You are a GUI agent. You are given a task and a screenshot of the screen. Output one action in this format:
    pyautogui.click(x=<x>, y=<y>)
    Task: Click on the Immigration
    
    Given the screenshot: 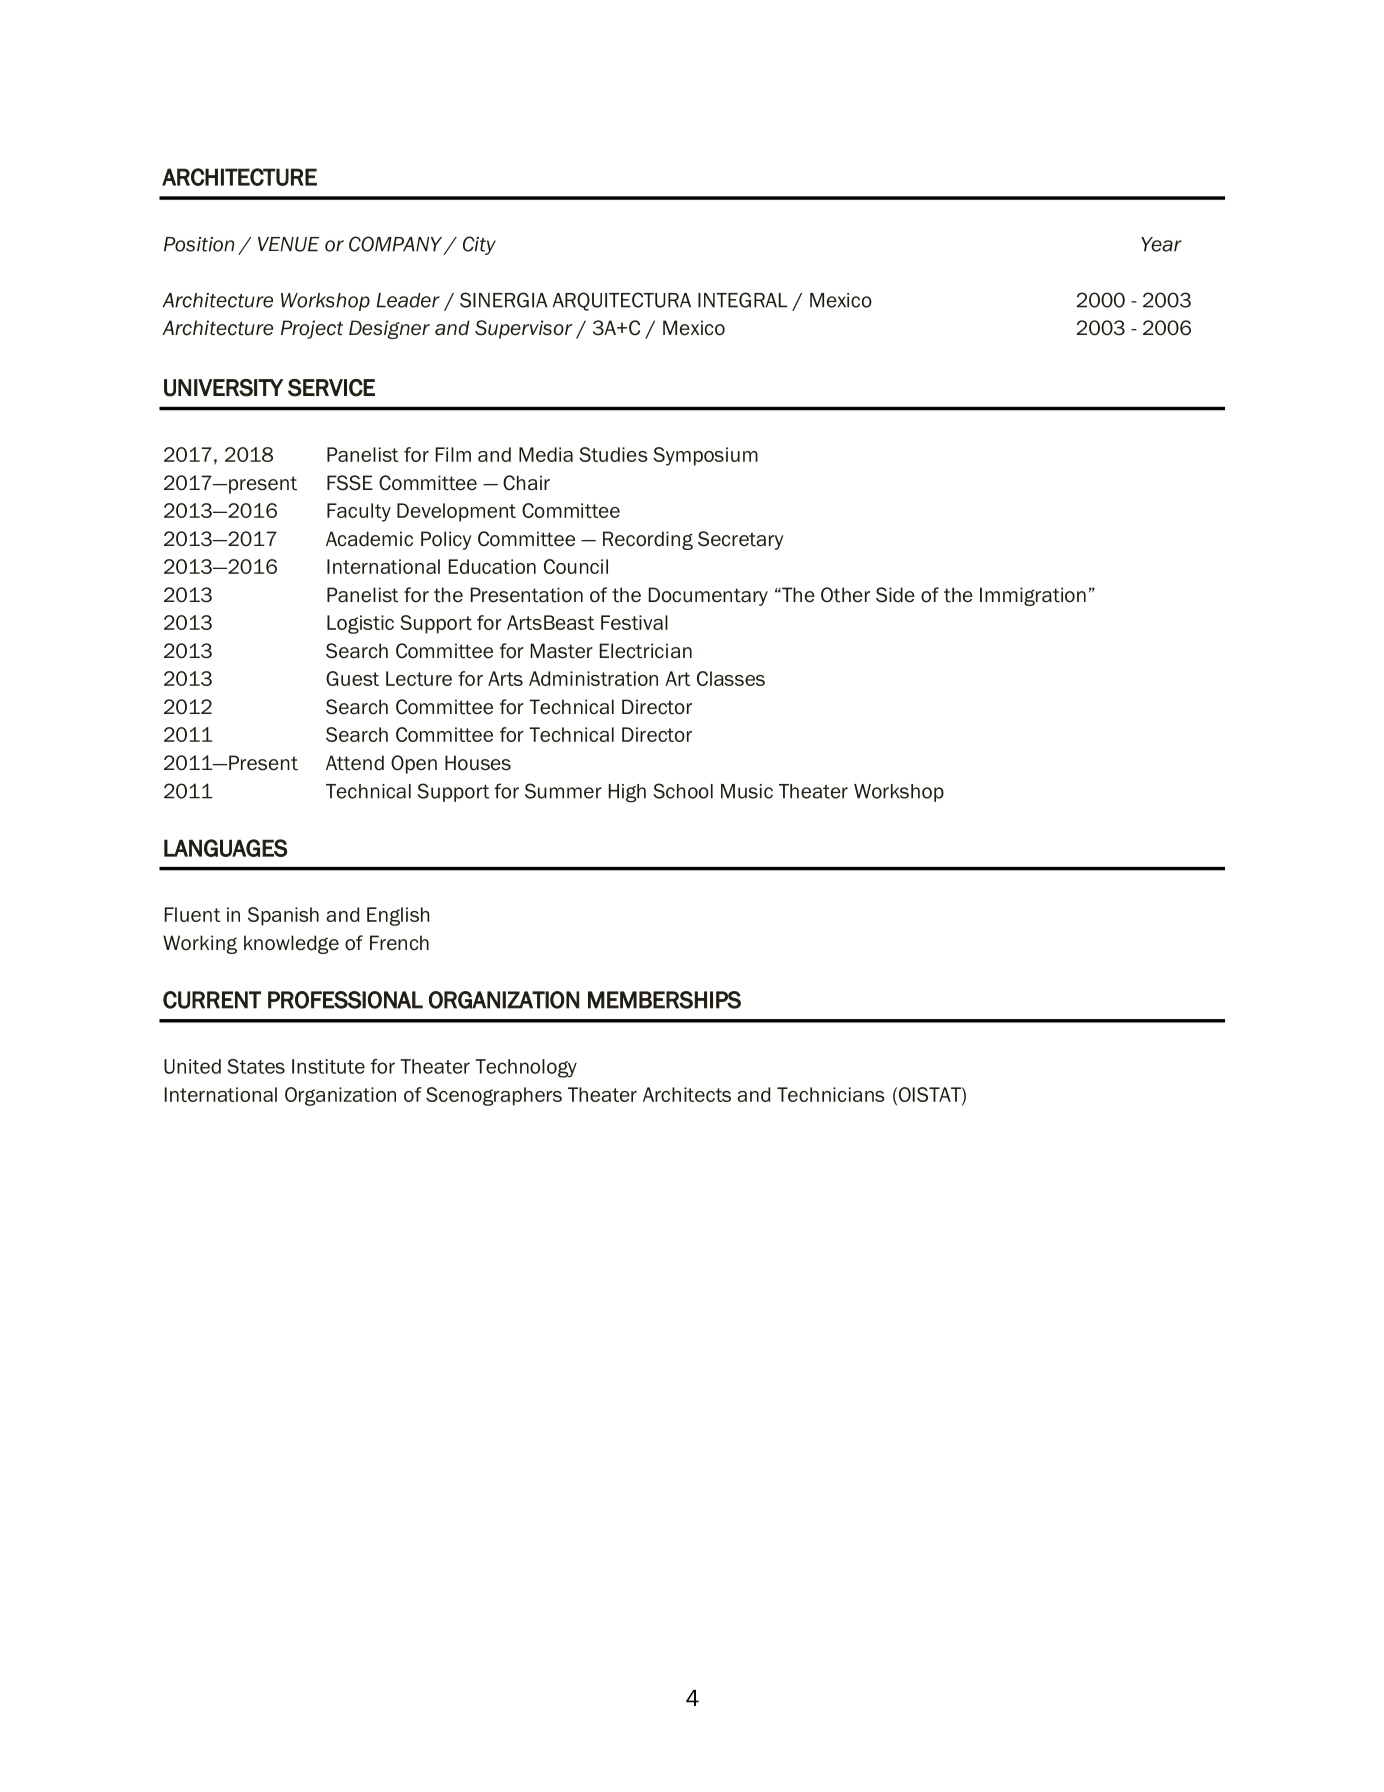 What is the action you would take?
    pyautogui.click(x=1033, y=596)
